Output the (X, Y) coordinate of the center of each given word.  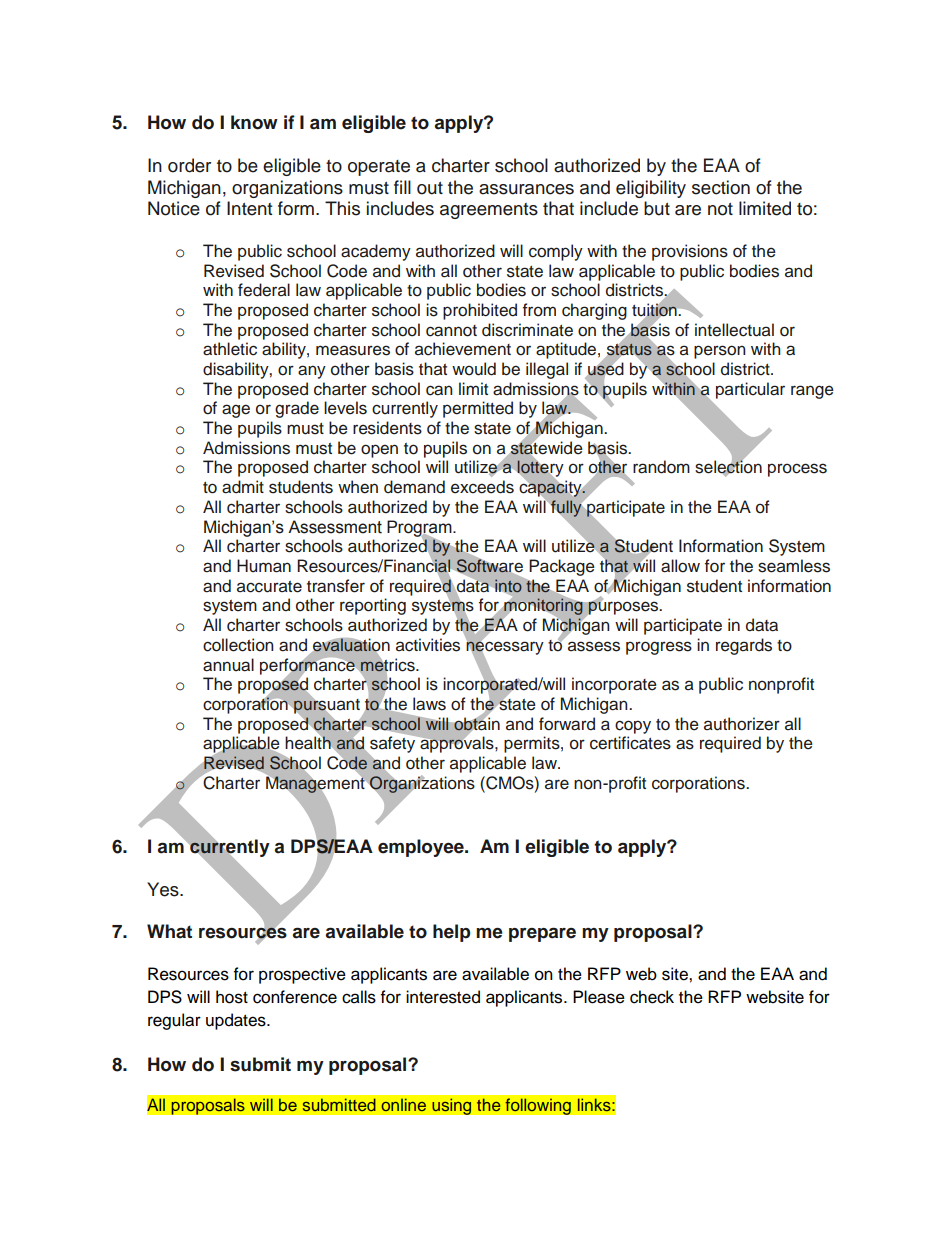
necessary (505, 648)
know (254, 122)
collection (238, 645)
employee (422, 848)
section (721, 187)
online (404, 1104)
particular (750, 390)
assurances (526, 189)
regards (744, 646)
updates (237, 1021)
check (652, 997)
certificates (630, 743)
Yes (164, 889)
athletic (230, 349)
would (474, 369)
